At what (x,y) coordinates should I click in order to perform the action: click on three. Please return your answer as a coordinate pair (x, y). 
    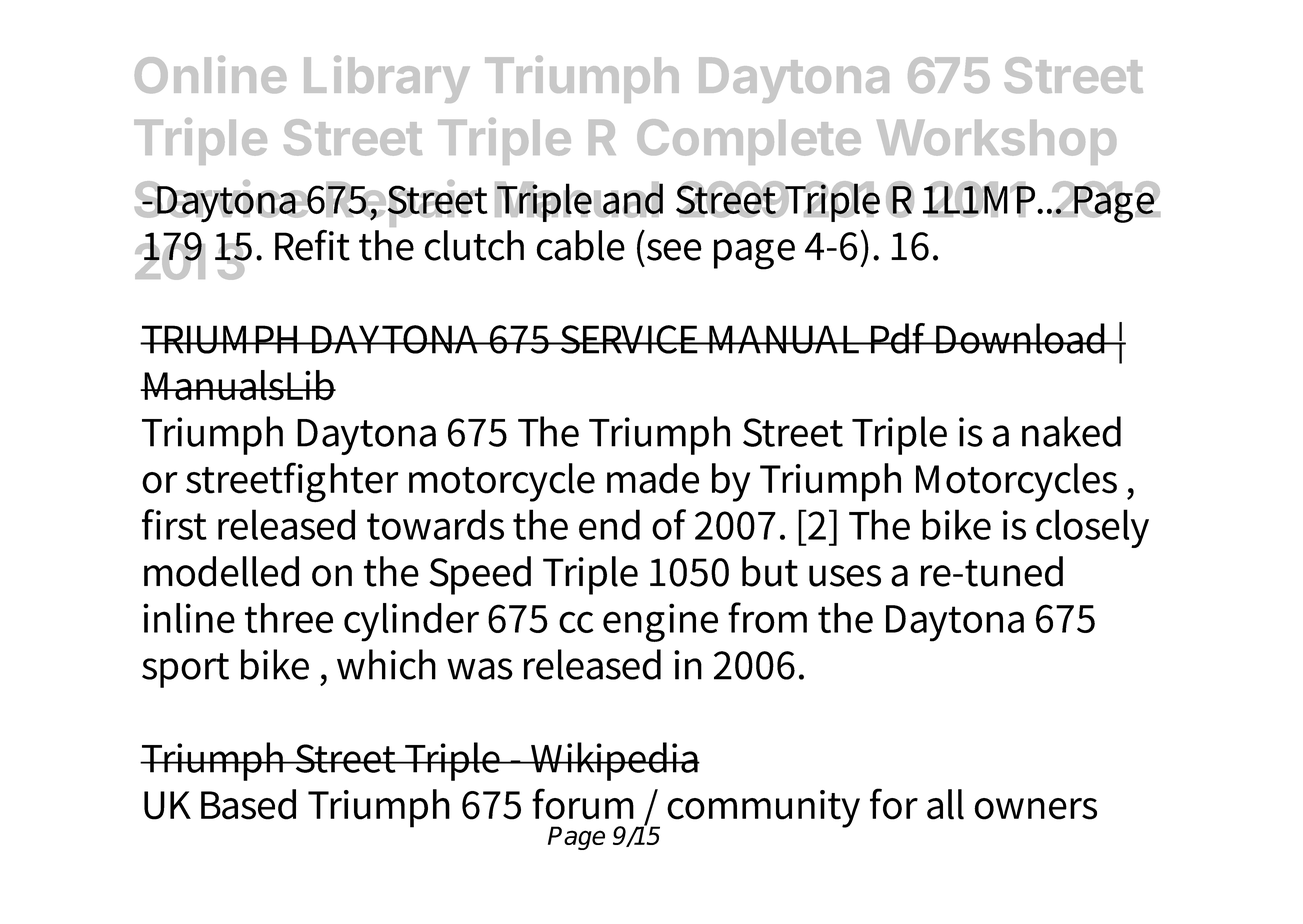
    Looking at the image, I should click on (289, 618).
